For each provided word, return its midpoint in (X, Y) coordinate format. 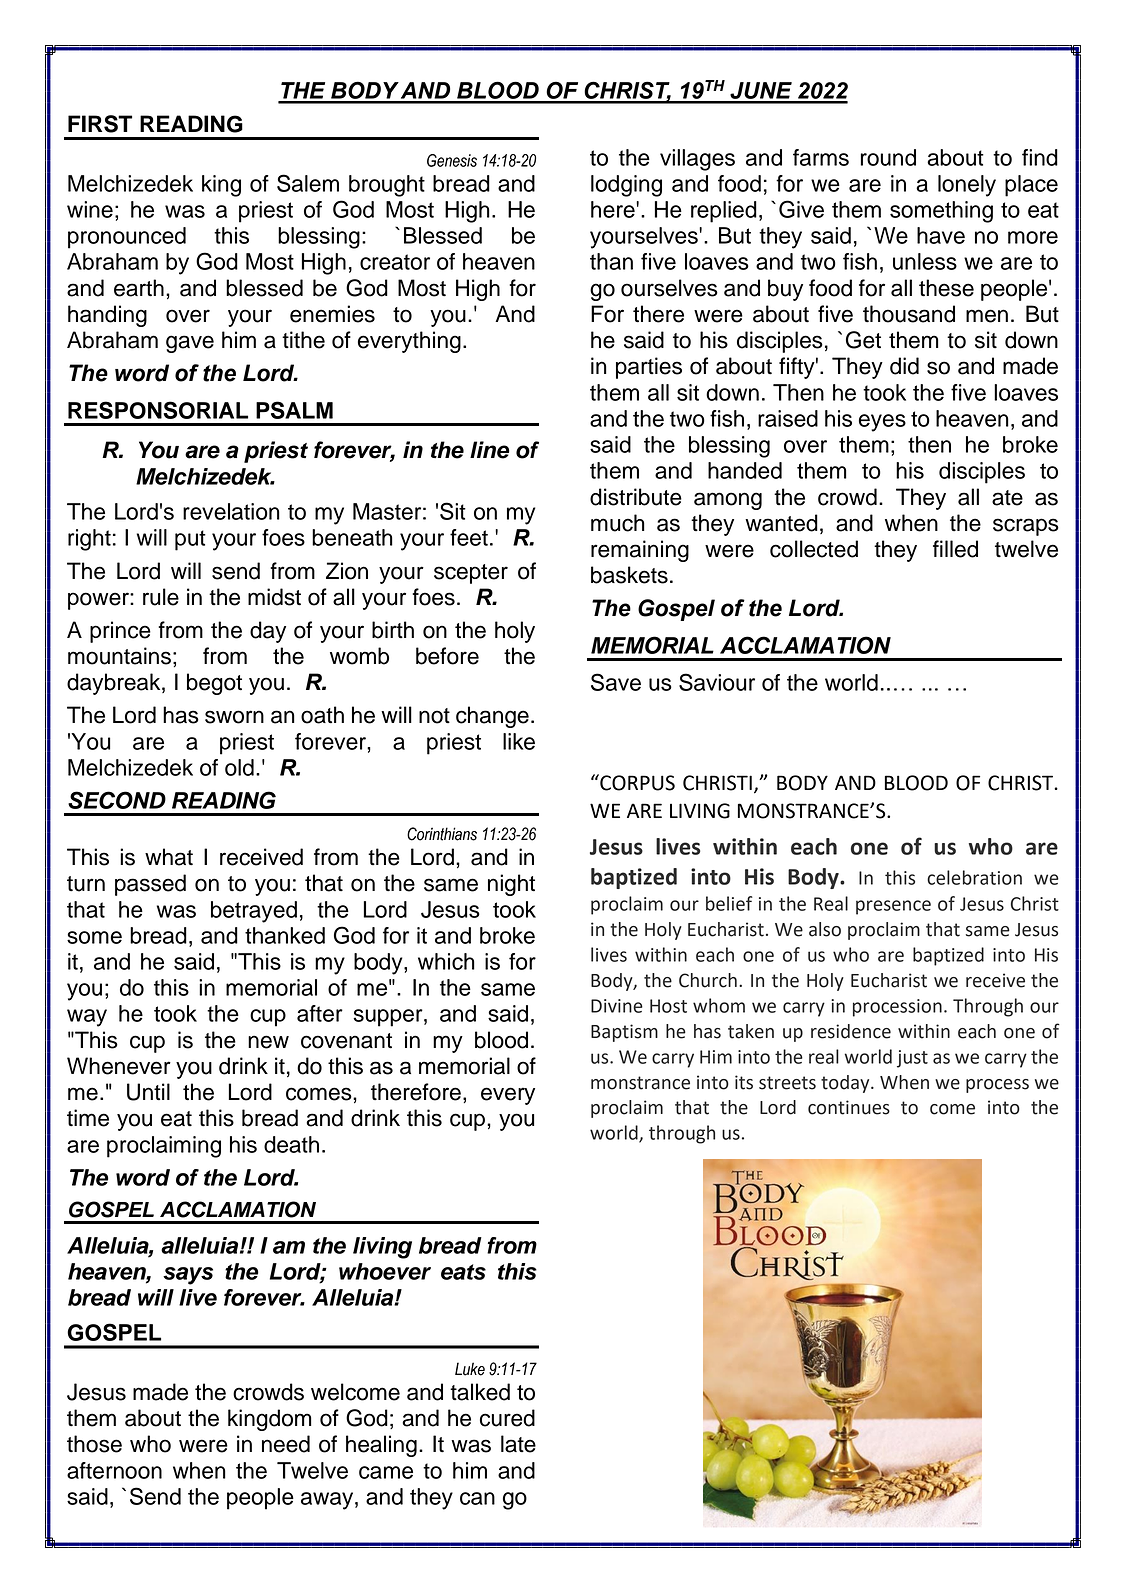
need (286, 1444)
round (888, 157)
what (169, 857)
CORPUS (636, 782)
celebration (974, 877)
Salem (308, 183)
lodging (626, 186)
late (518, 1444)
